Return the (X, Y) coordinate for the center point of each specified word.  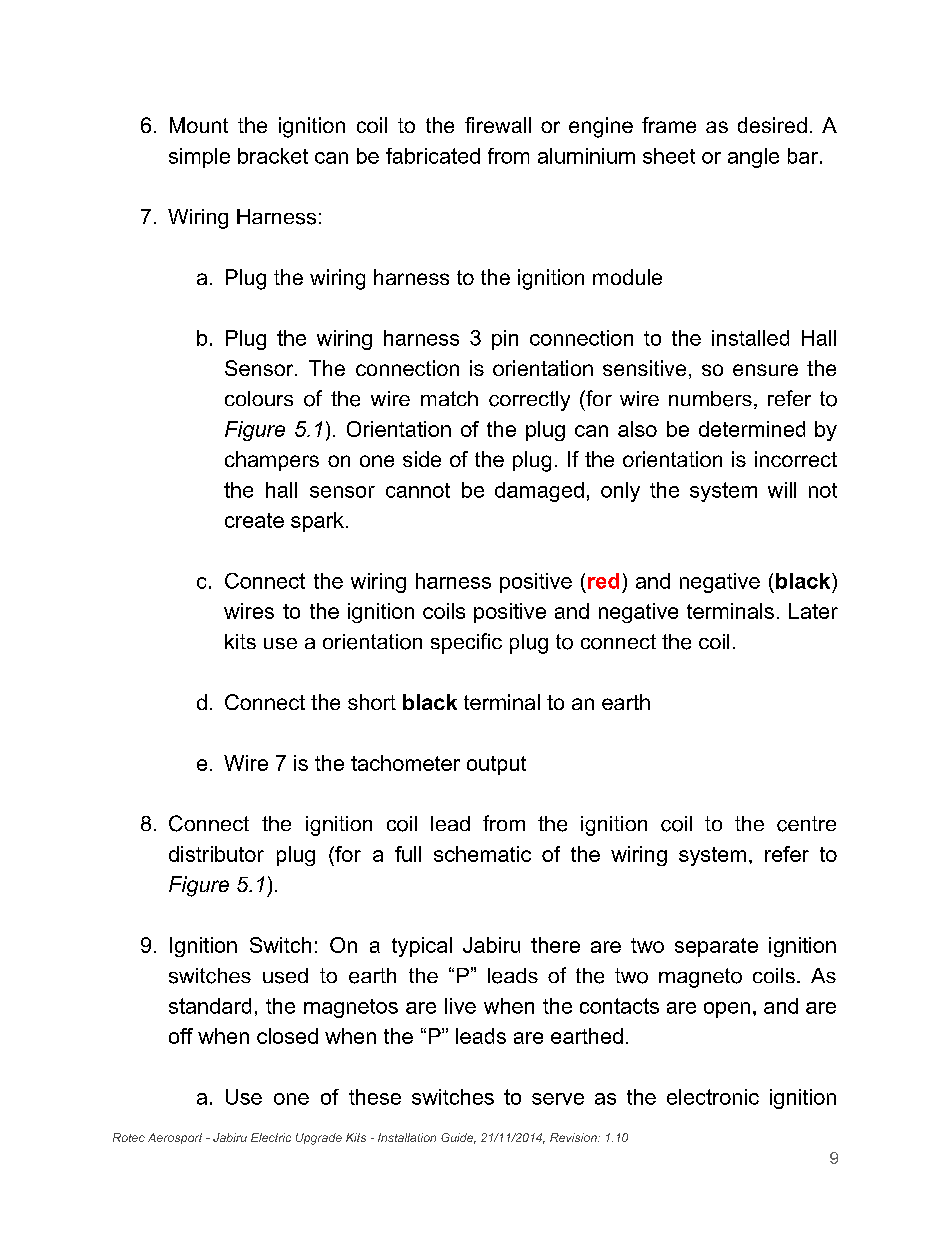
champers (272, 461)
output (496, 765)
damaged (539, 492)
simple (199, 158)
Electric (271, 1137)
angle (753, 158)
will (782, 490)
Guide (458, 1138)
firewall (498, 125)
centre (806, 824)
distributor (216, 854)
